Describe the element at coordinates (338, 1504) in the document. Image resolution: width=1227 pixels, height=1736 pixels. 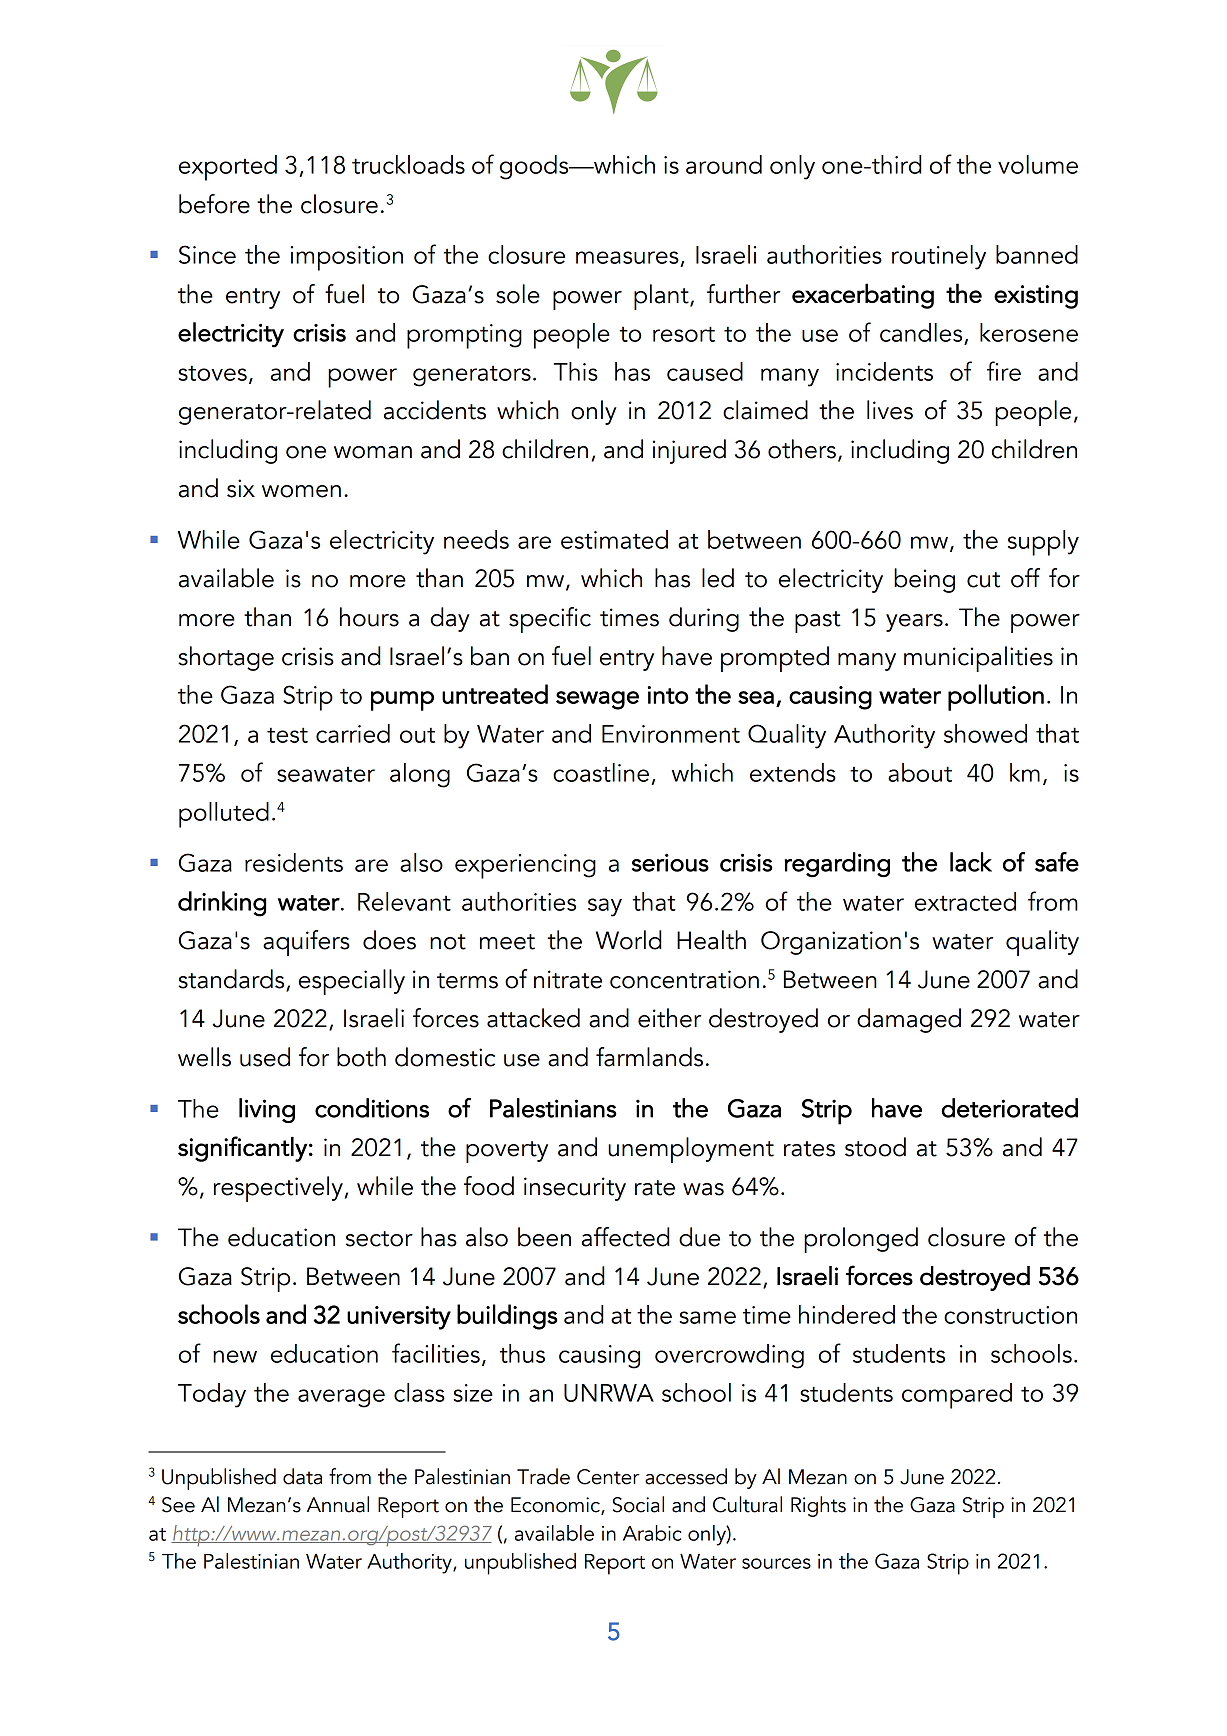
I see `Annual` at that location.
